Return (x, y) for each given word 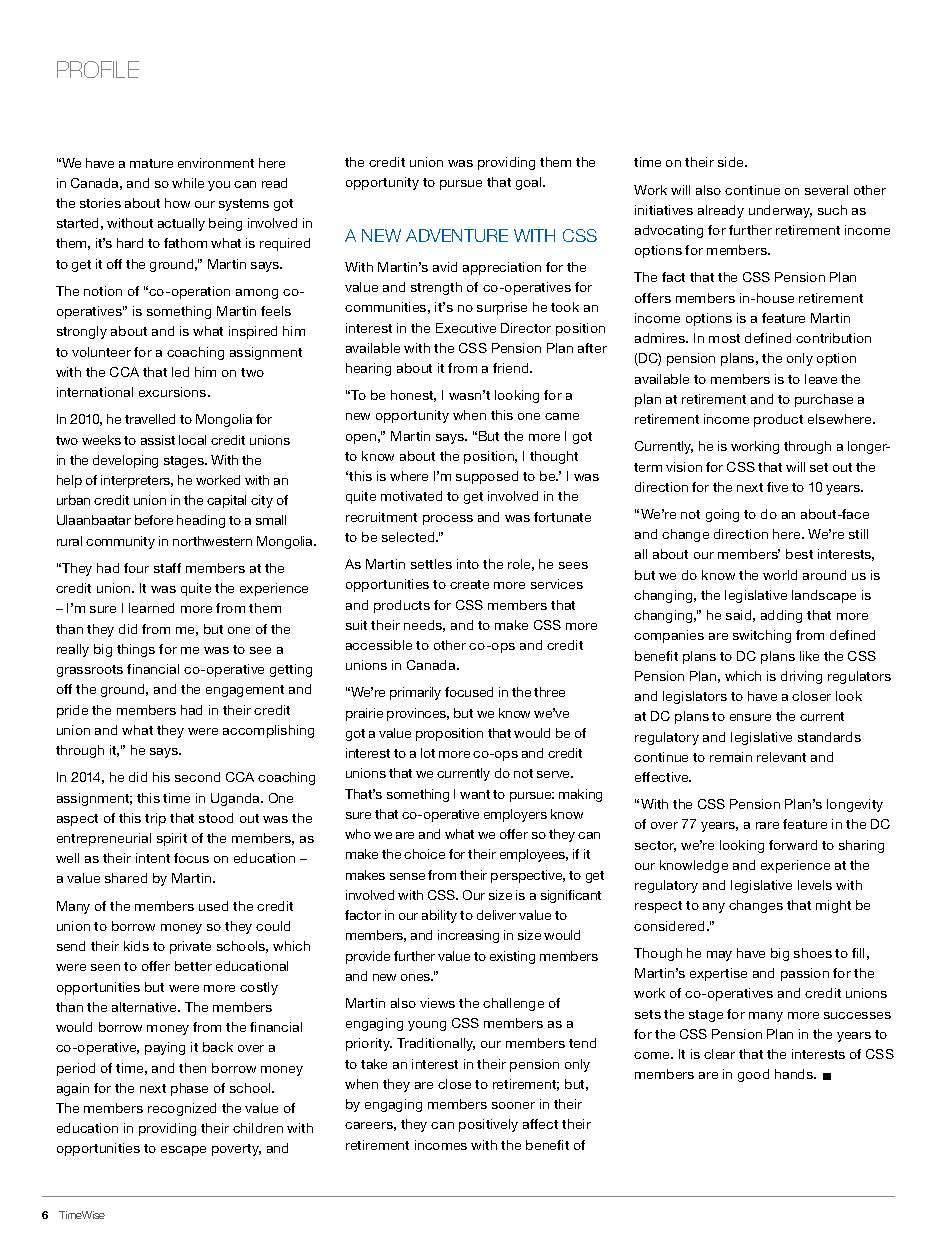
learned (151, 608)
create (469, 584)
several (826, 190)
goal (530, 183)
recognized (182, 1109)
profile (98, 69)
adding (781, 616)
